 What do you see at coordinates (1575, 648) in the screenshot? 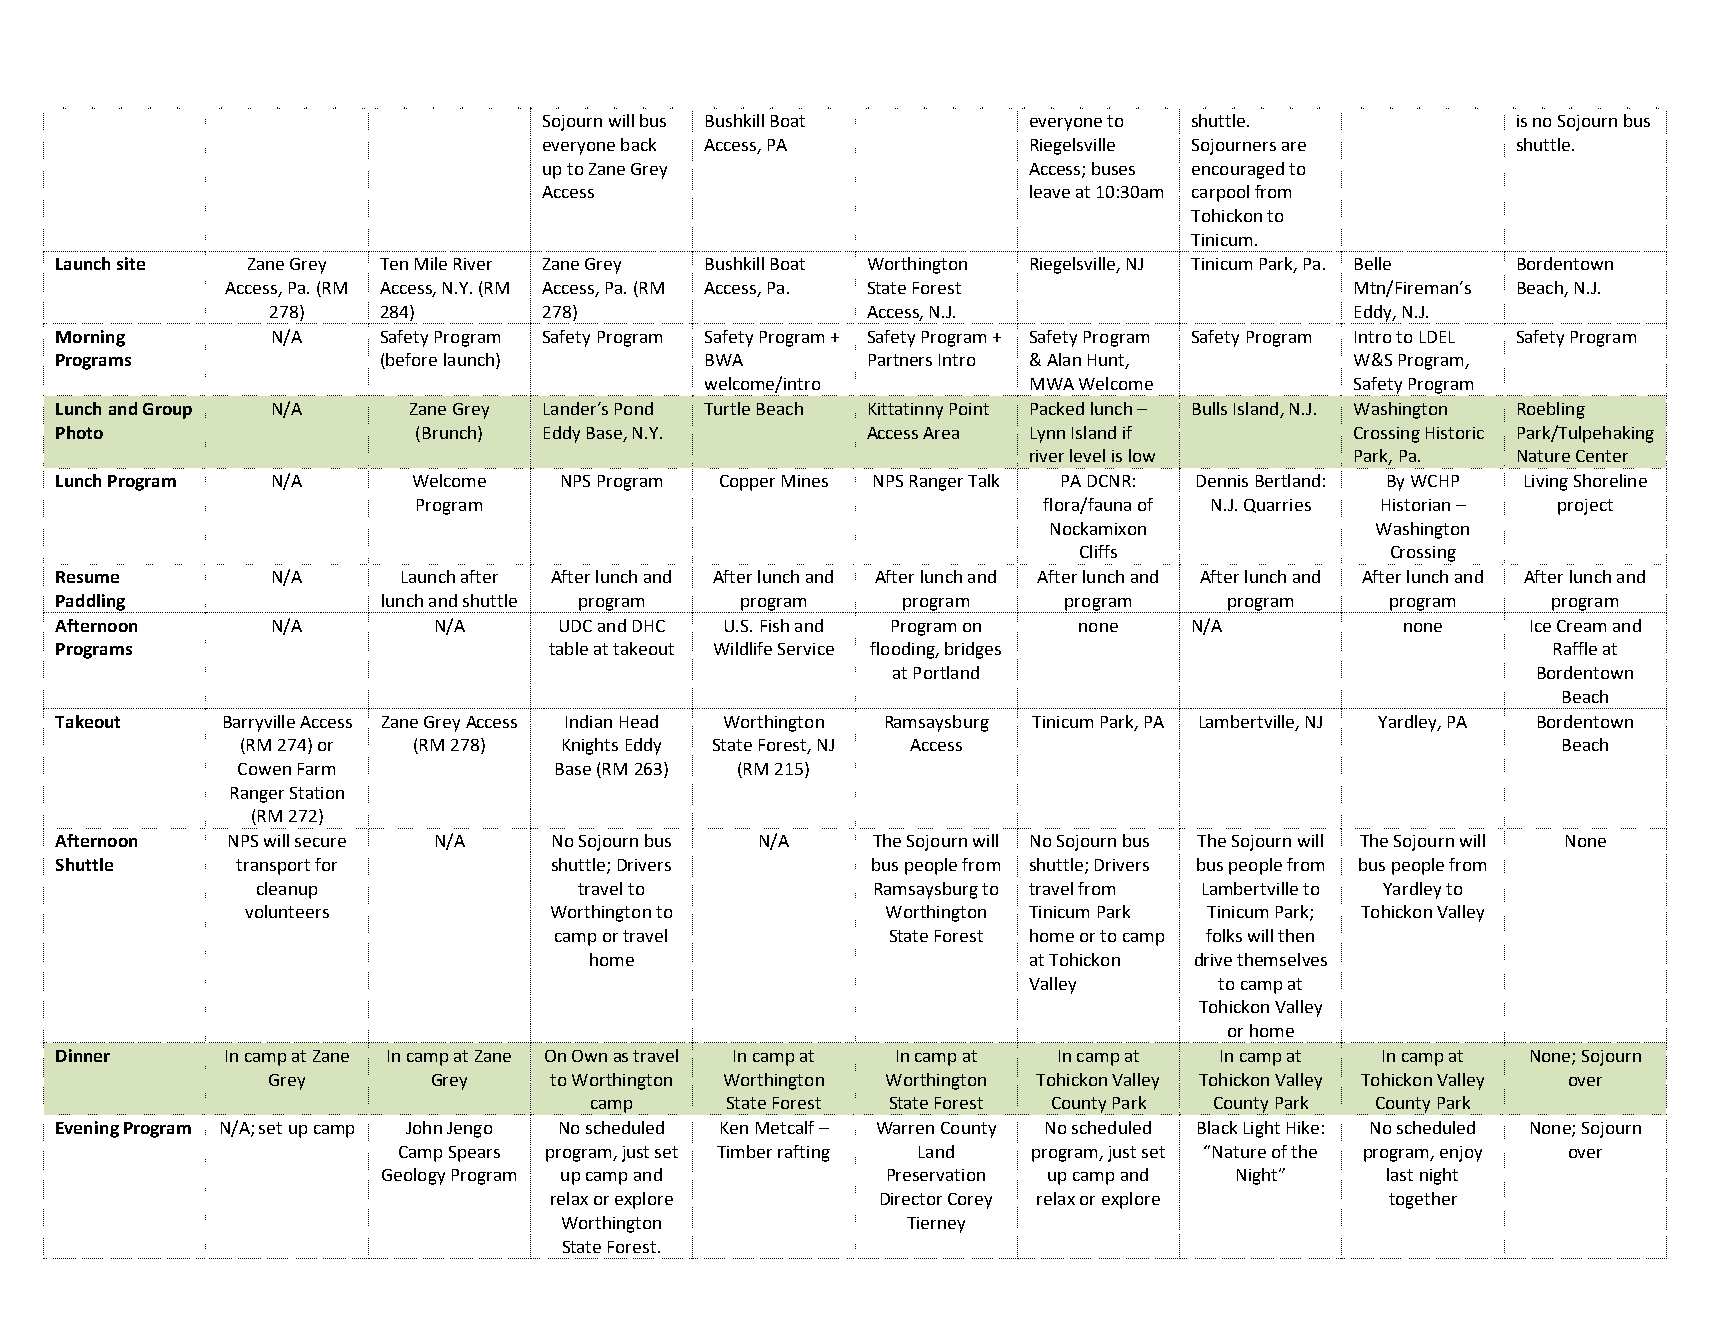
I see `Raffle` at bounding box center [1575, 648].
